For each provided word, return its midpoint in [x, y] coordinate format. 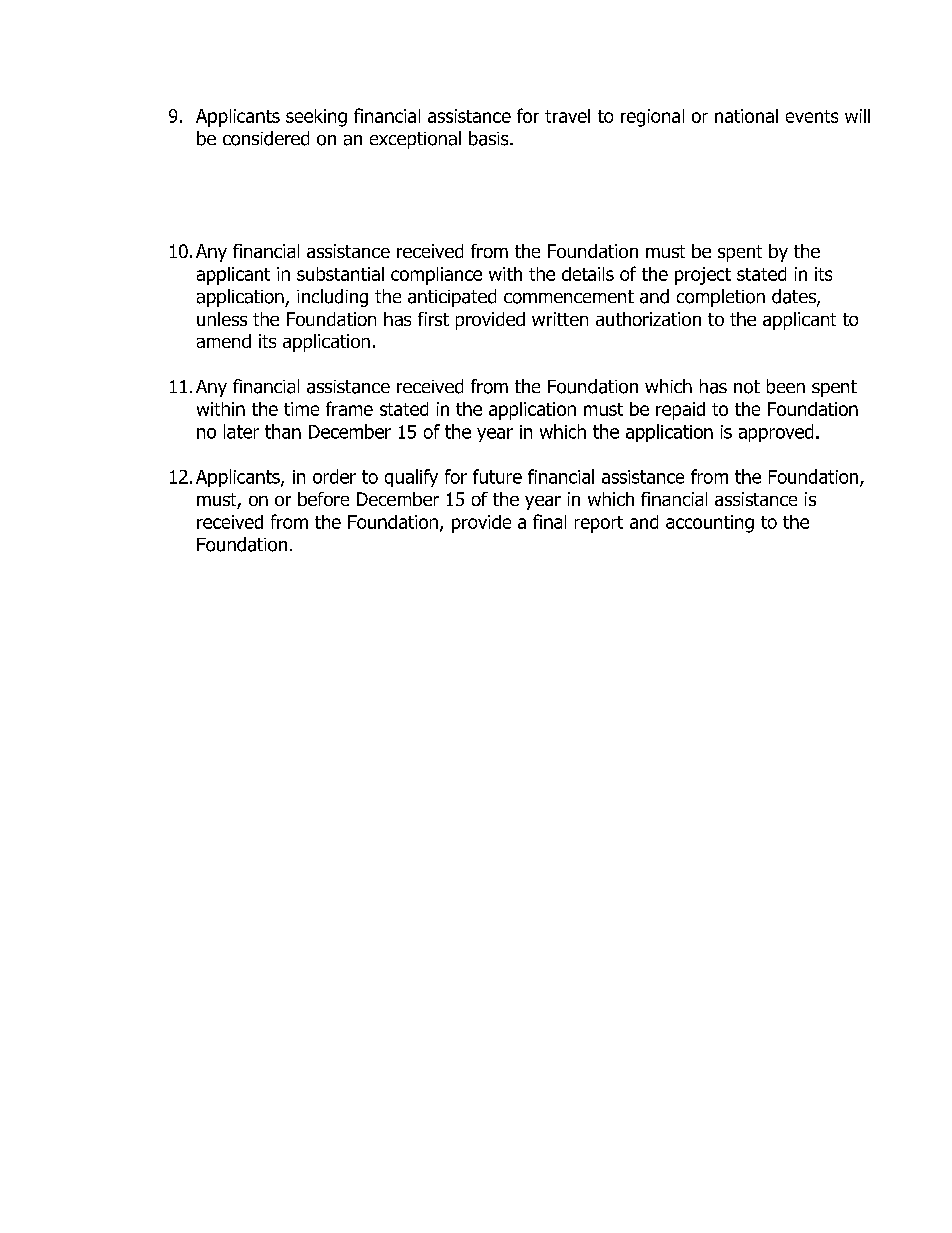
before [323, 499]
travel [567, 116]
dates [795, 297]
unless [222, 319]
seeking [316, 118]
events [812, 116]
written [560, 319]
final [549, 521]
